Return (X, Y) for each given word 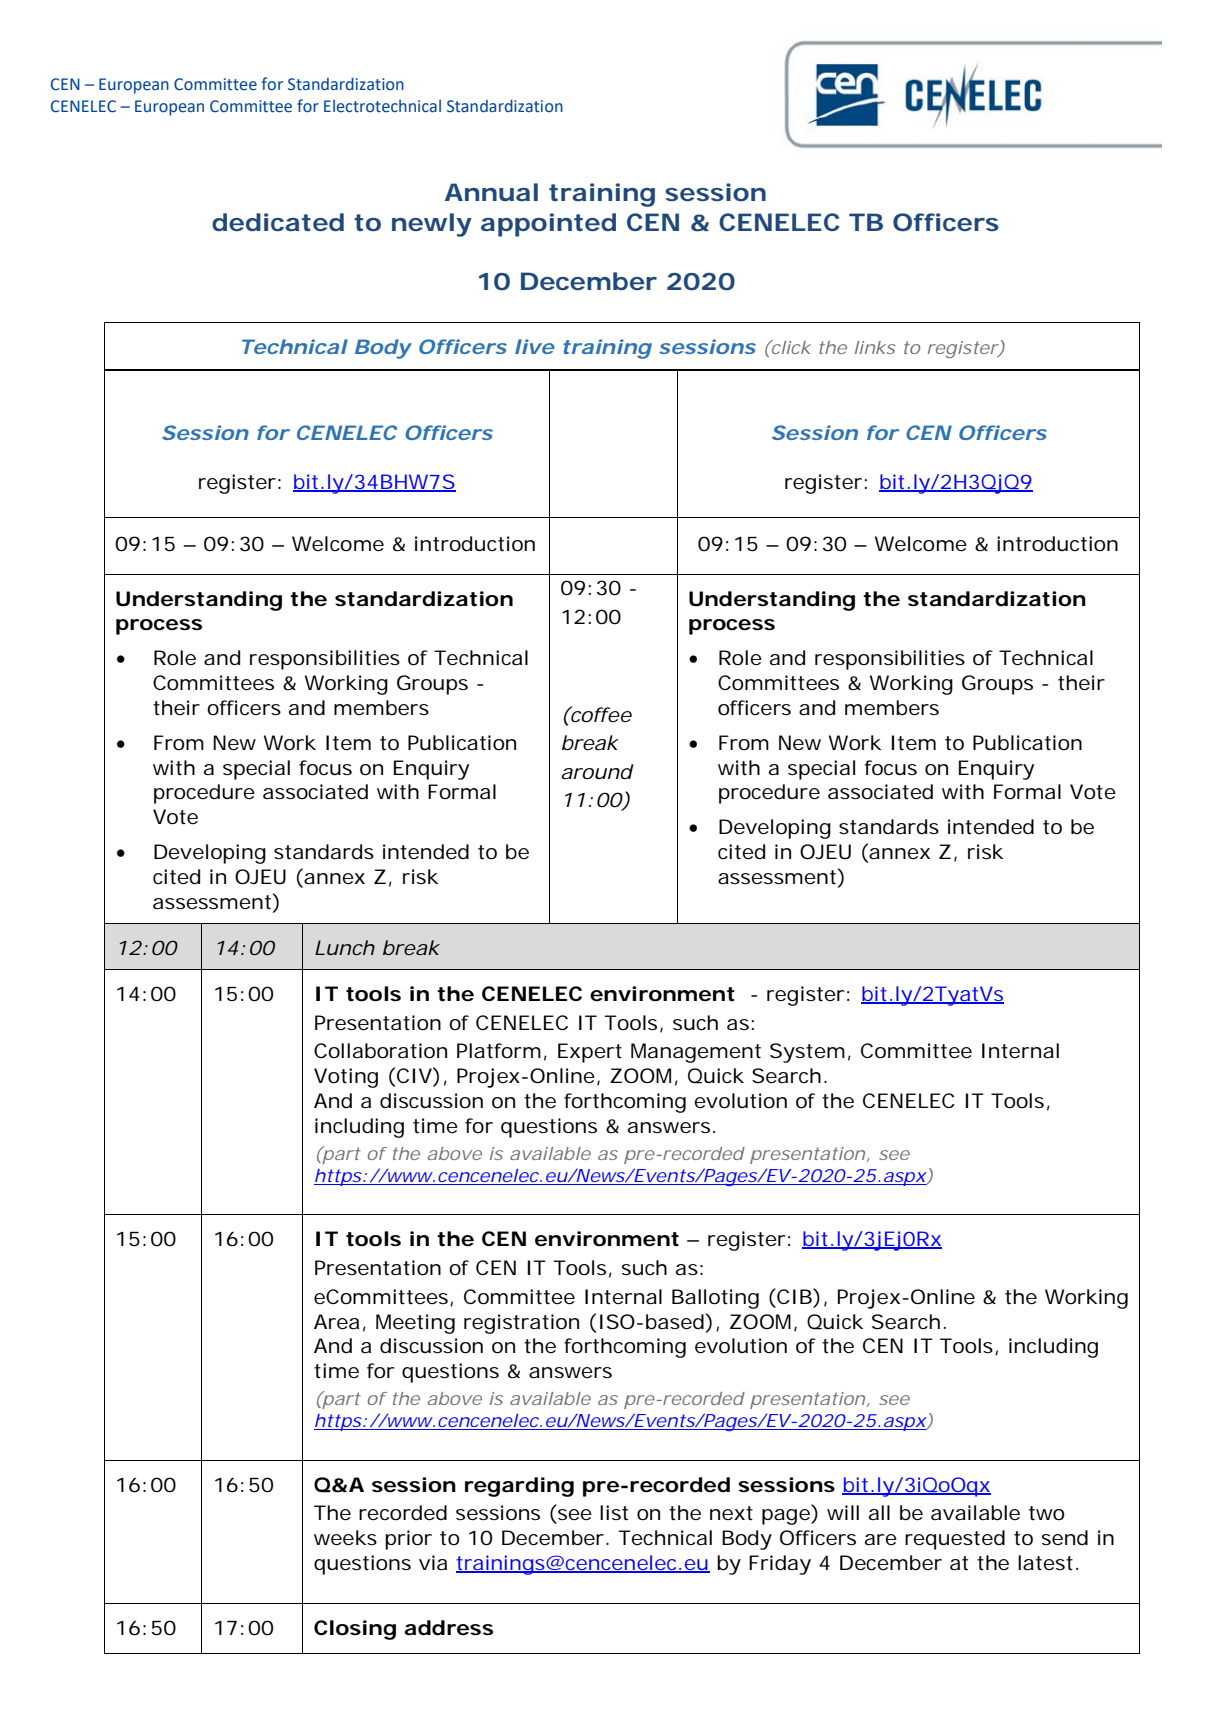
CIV (414, 1075)
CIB (793, 1297)
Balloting (715, 1299)
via (433, 1562)
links (875, 347)
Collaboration (380, 1051)
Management (696, 1053)
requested (955, 1540)
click (790, 347)
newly (431, 225)
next (731, 1513)
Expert (590, 1053)
